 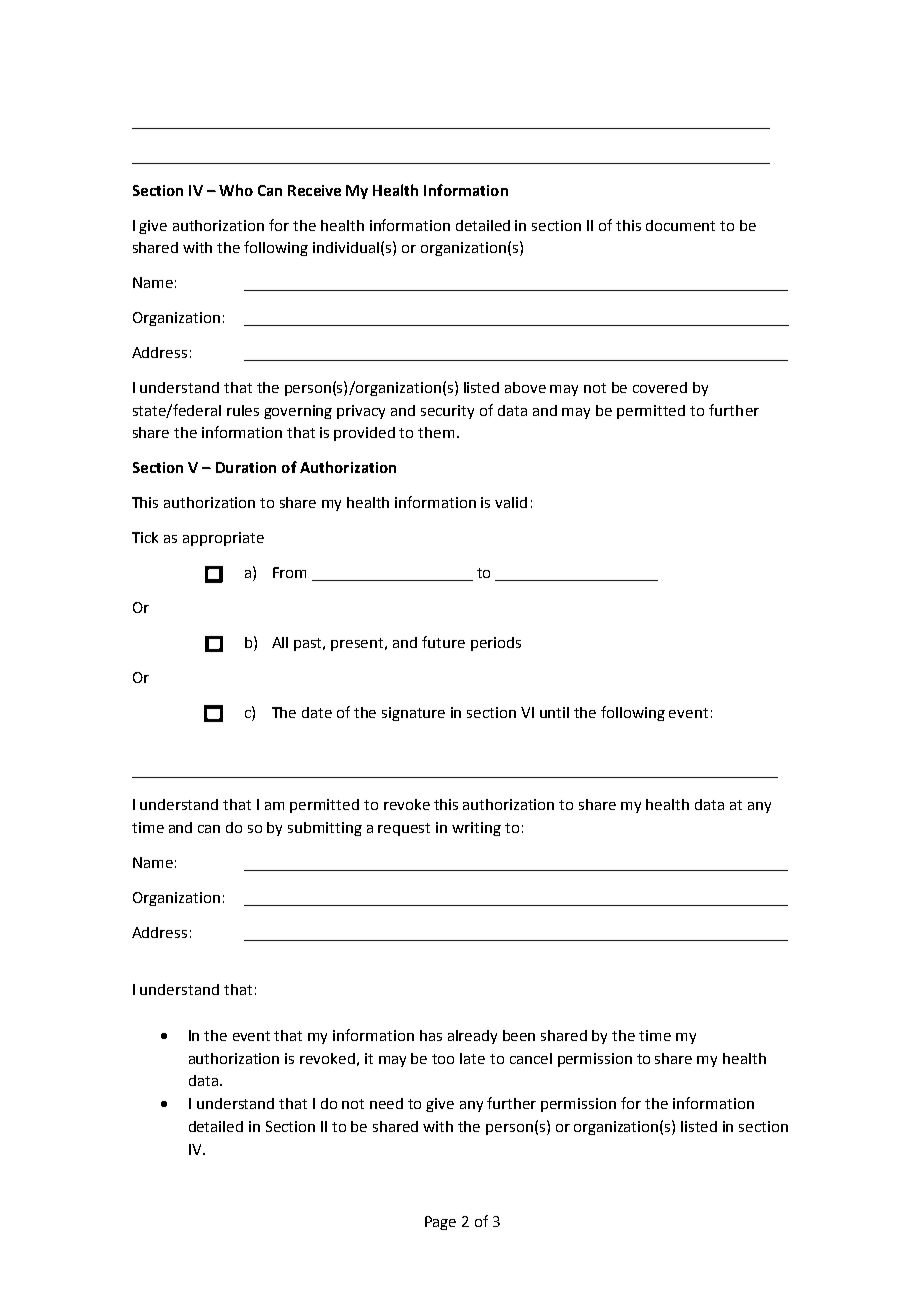 What do you see at coordinates (554, 712) in the page?
I see `until` at bounding box center [554, 712].
